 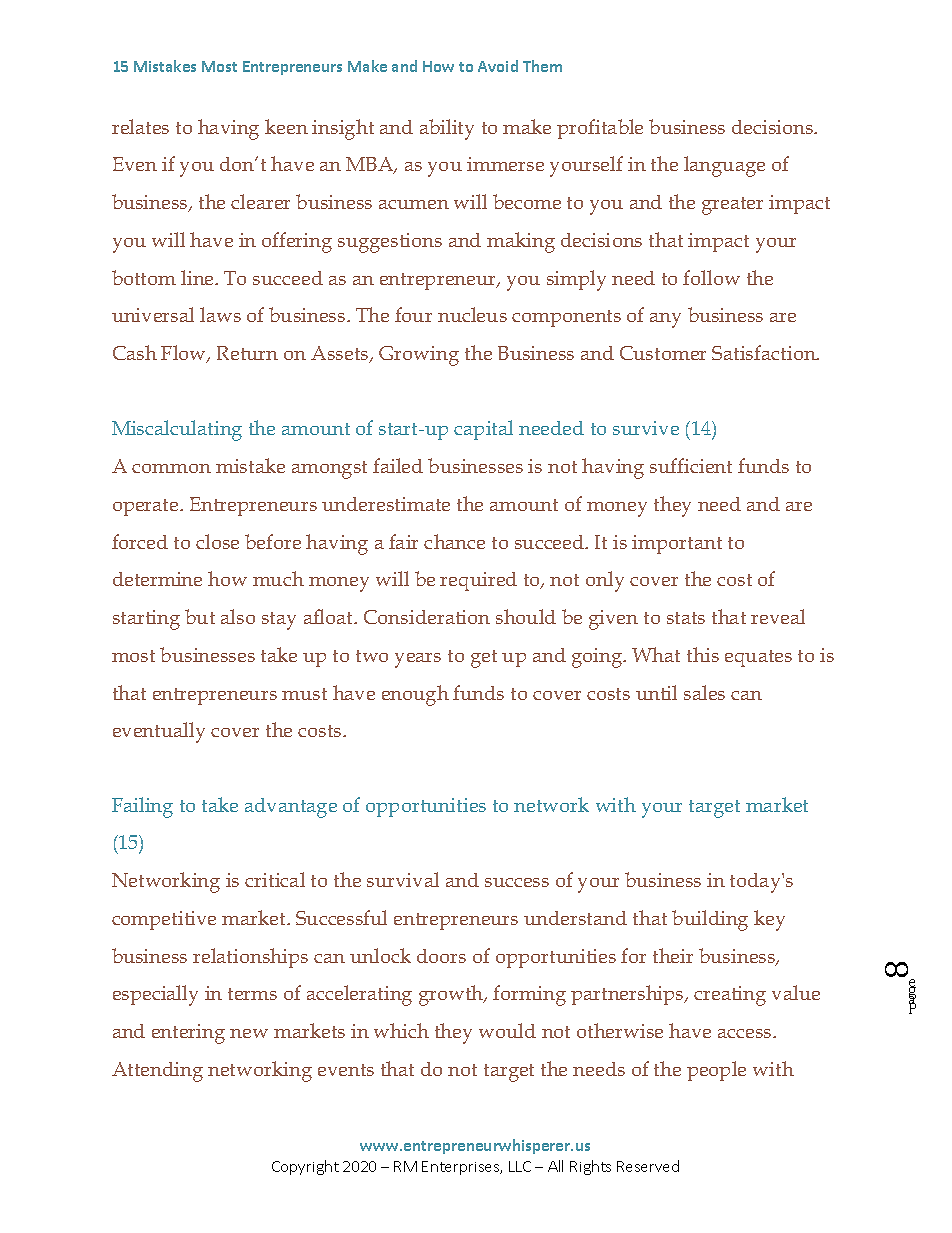 I want to click on critical, so click(x=275, y=879).
